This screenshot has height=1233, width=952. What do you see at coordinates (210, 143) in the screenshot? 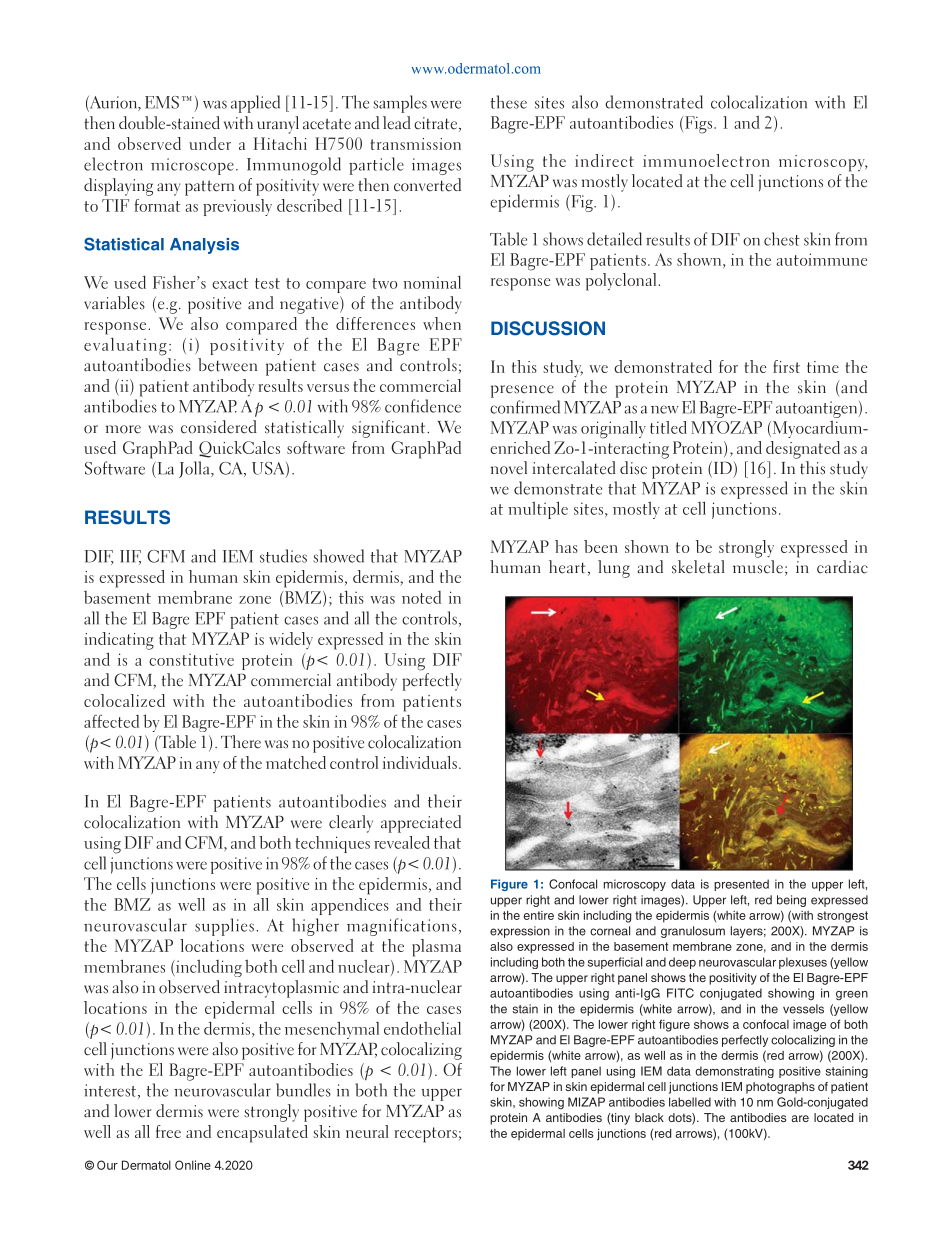
I see `under` at bounding box center [210, 143].
